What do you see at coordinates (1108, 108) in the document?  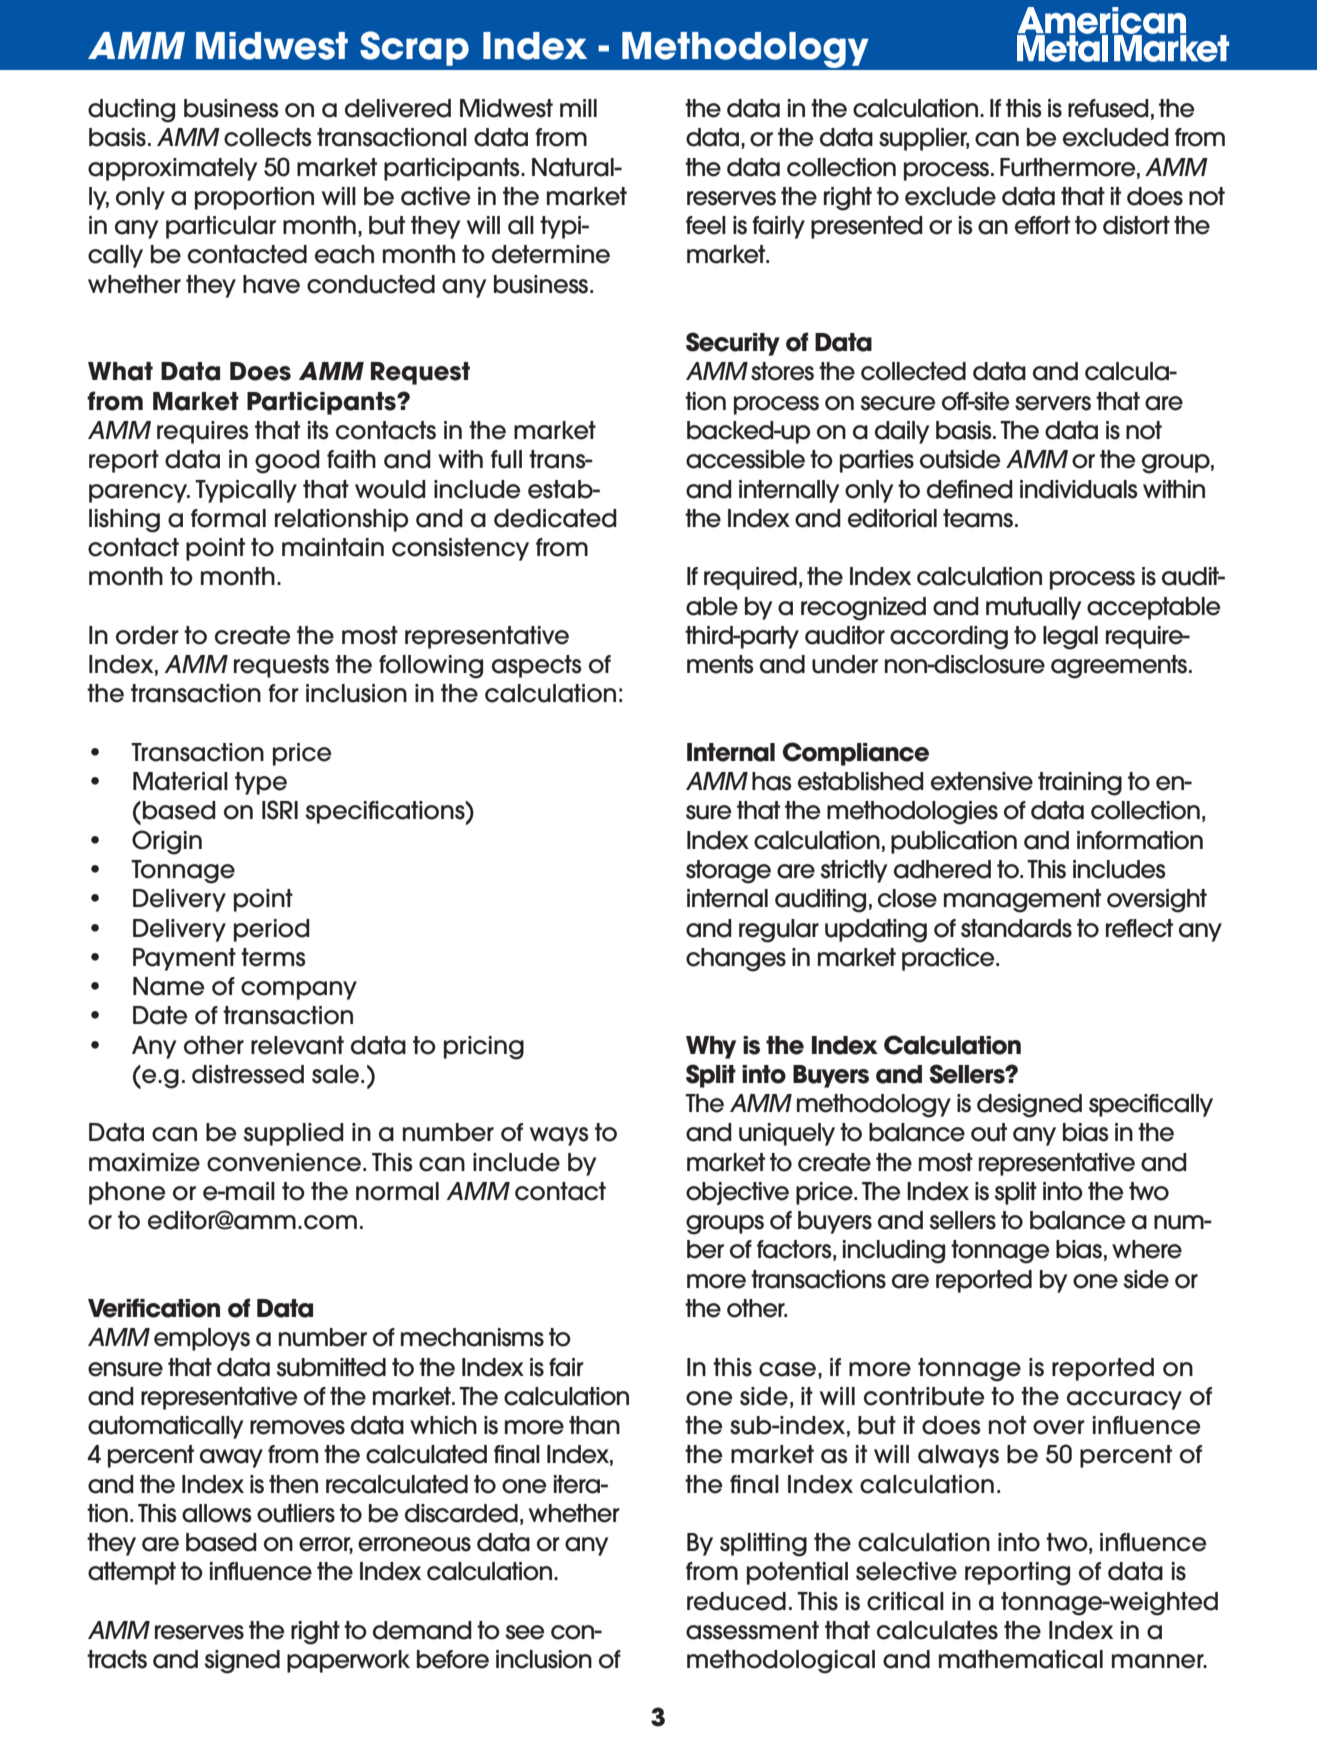 I see `refused` at bounding box center [1108, 108].
